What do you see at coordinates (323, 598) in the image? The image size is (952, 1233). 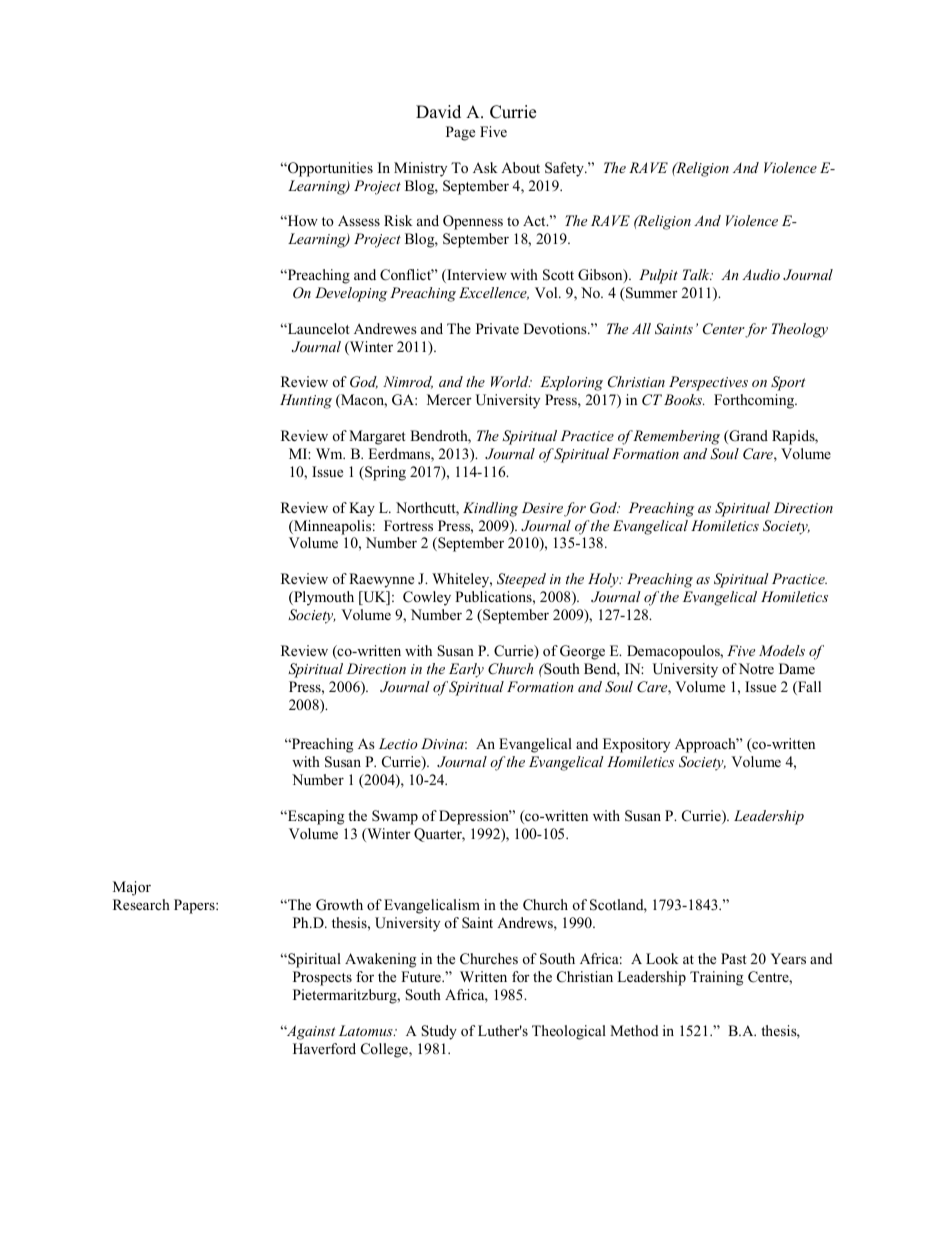 I see `Plymouth` at bounding box center [323, 598].
